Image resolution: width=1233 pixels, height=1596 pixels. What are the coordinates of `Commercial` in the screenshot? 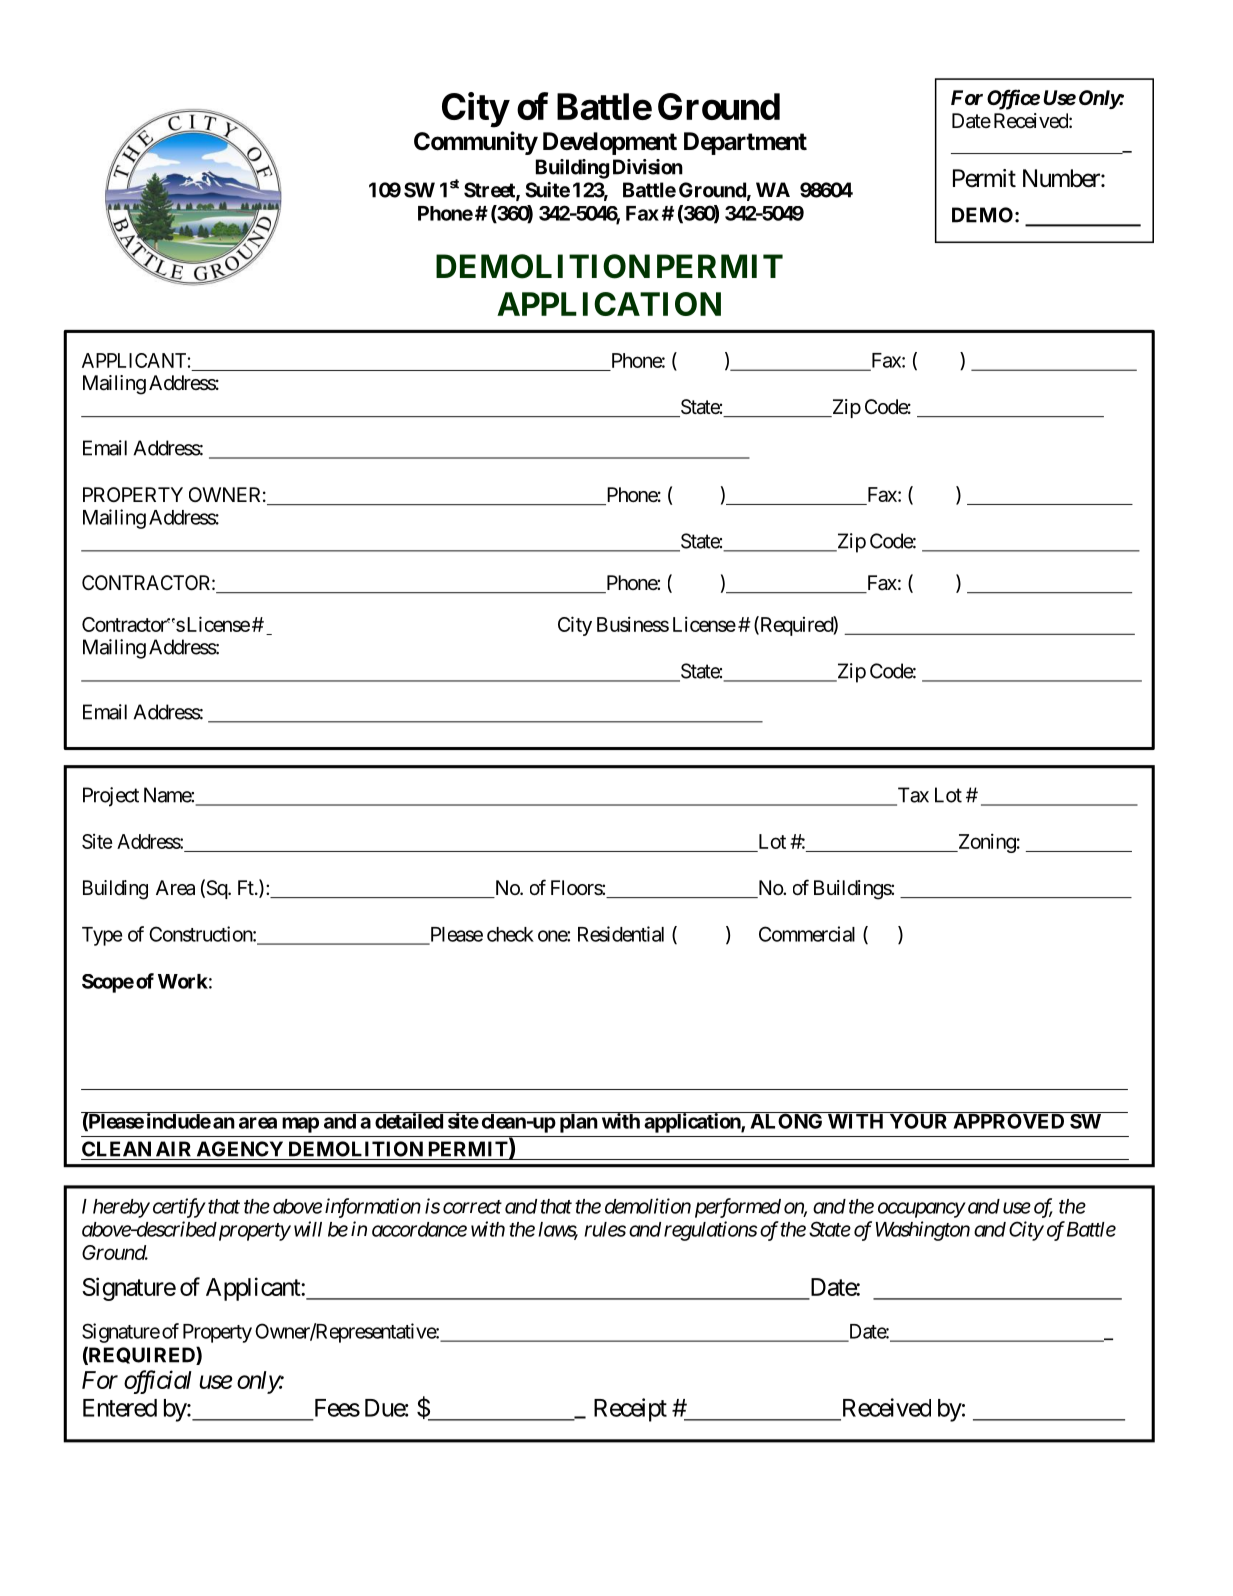 It's located at (807, 934).
